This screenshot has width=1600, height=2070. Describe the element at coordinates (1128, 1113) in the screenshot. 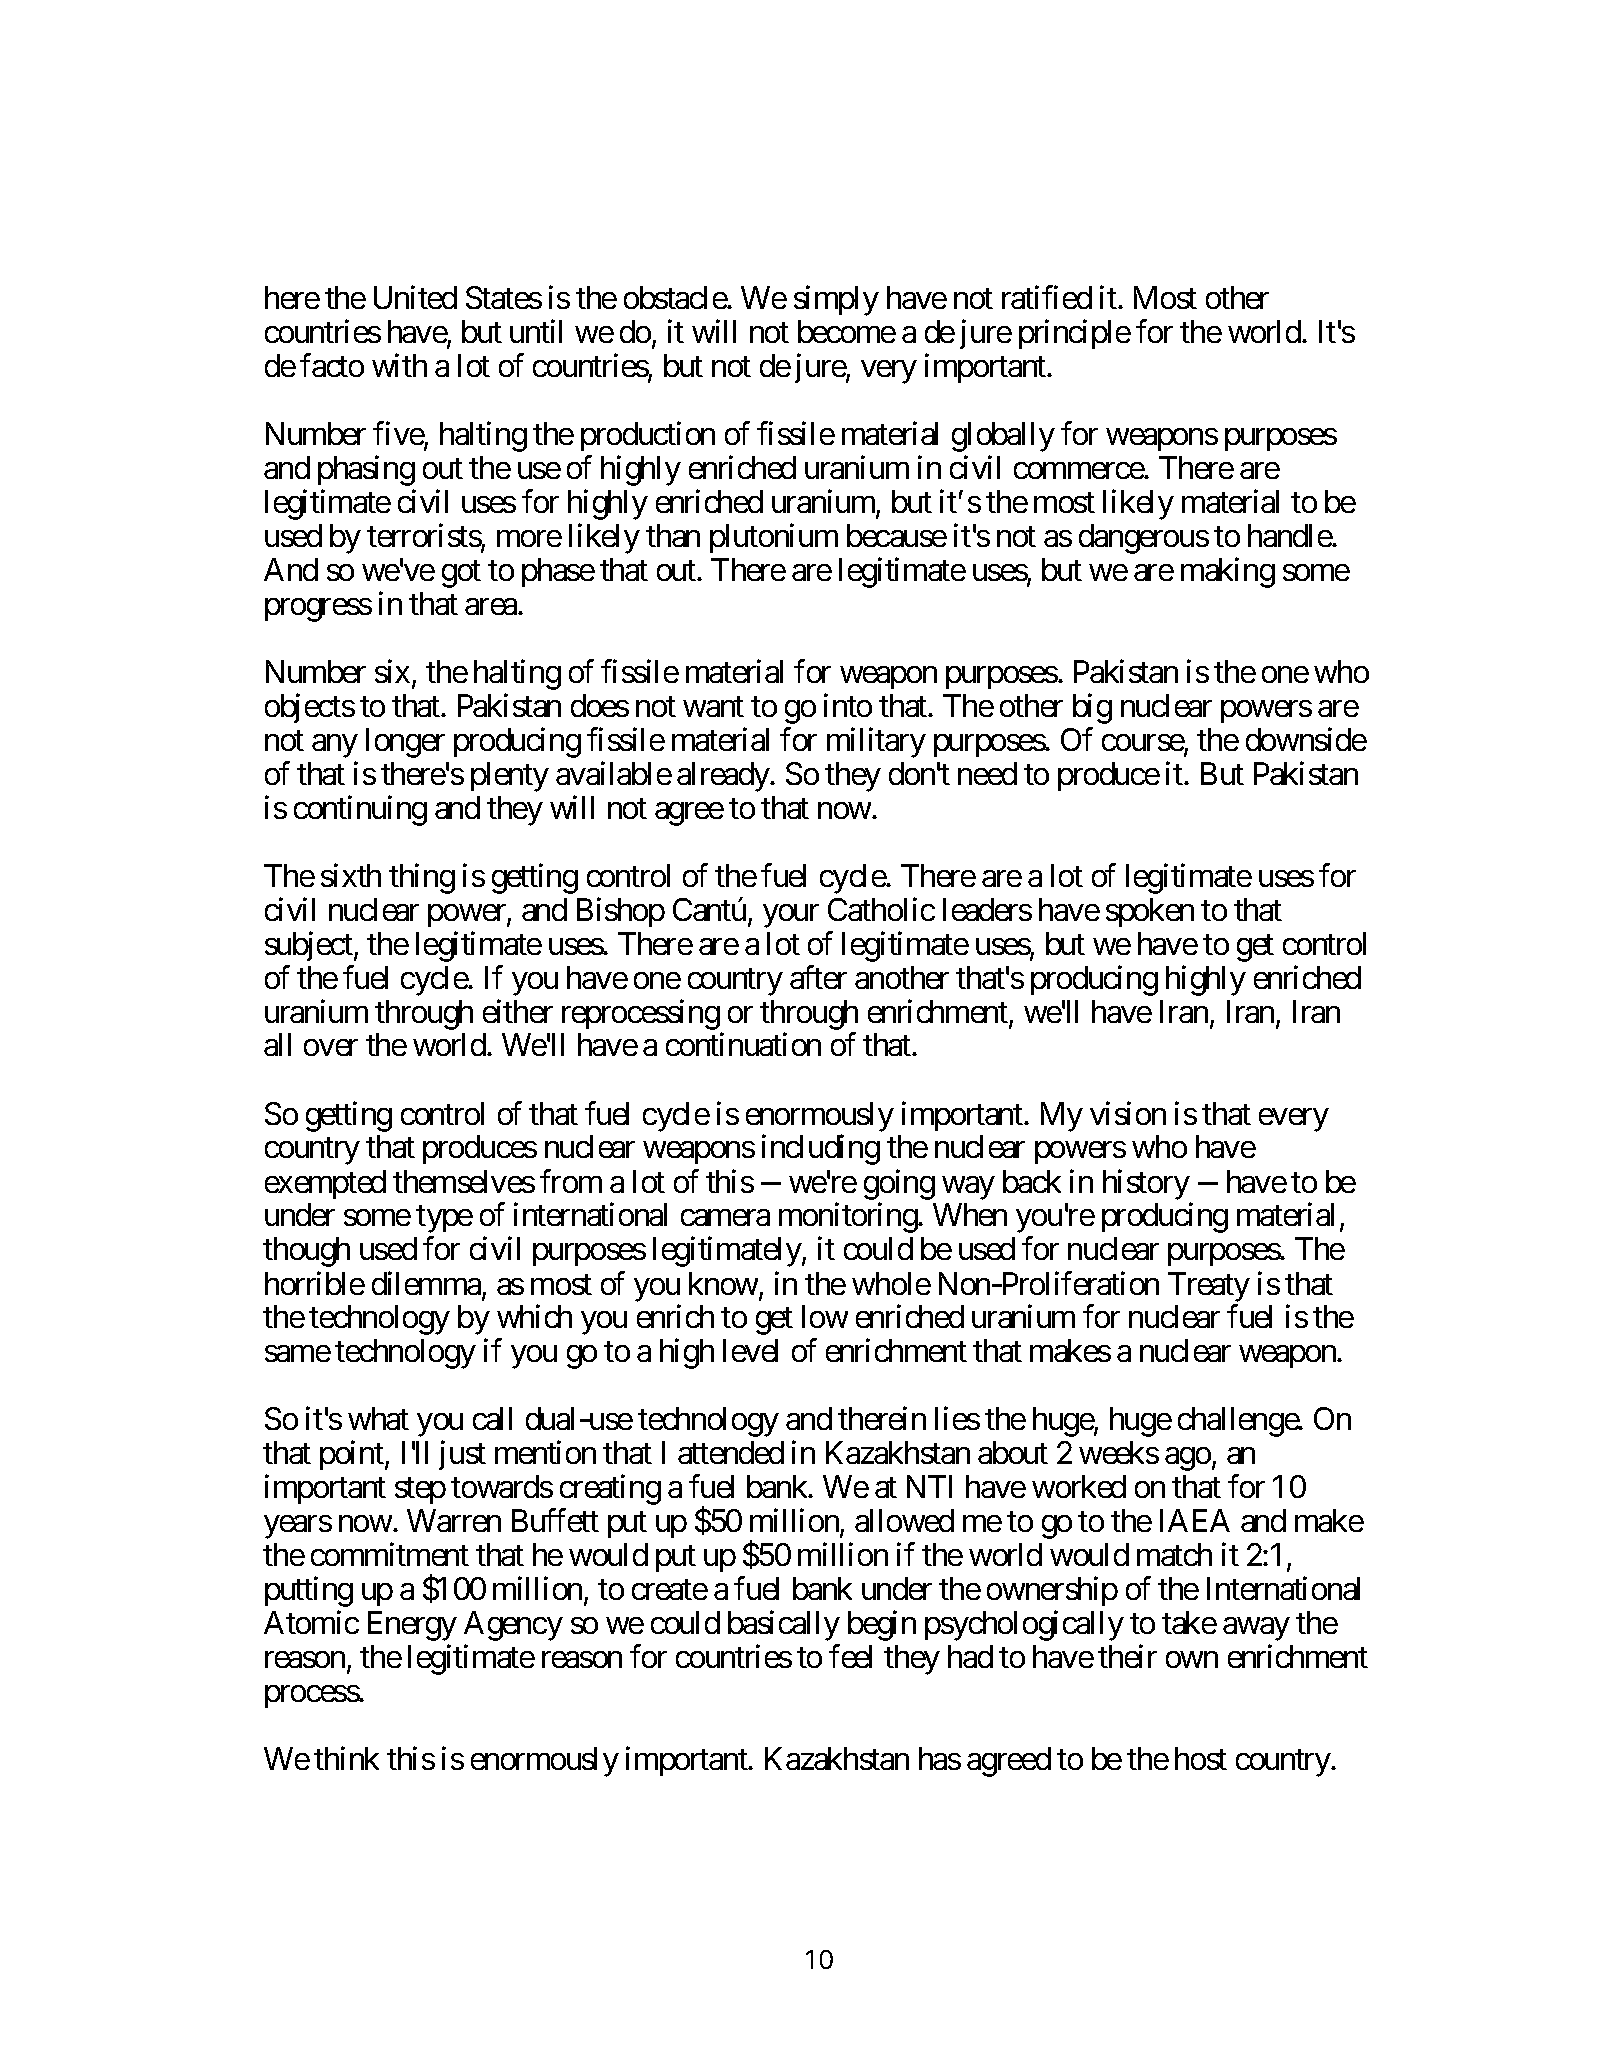

I see `vision` at that location.
